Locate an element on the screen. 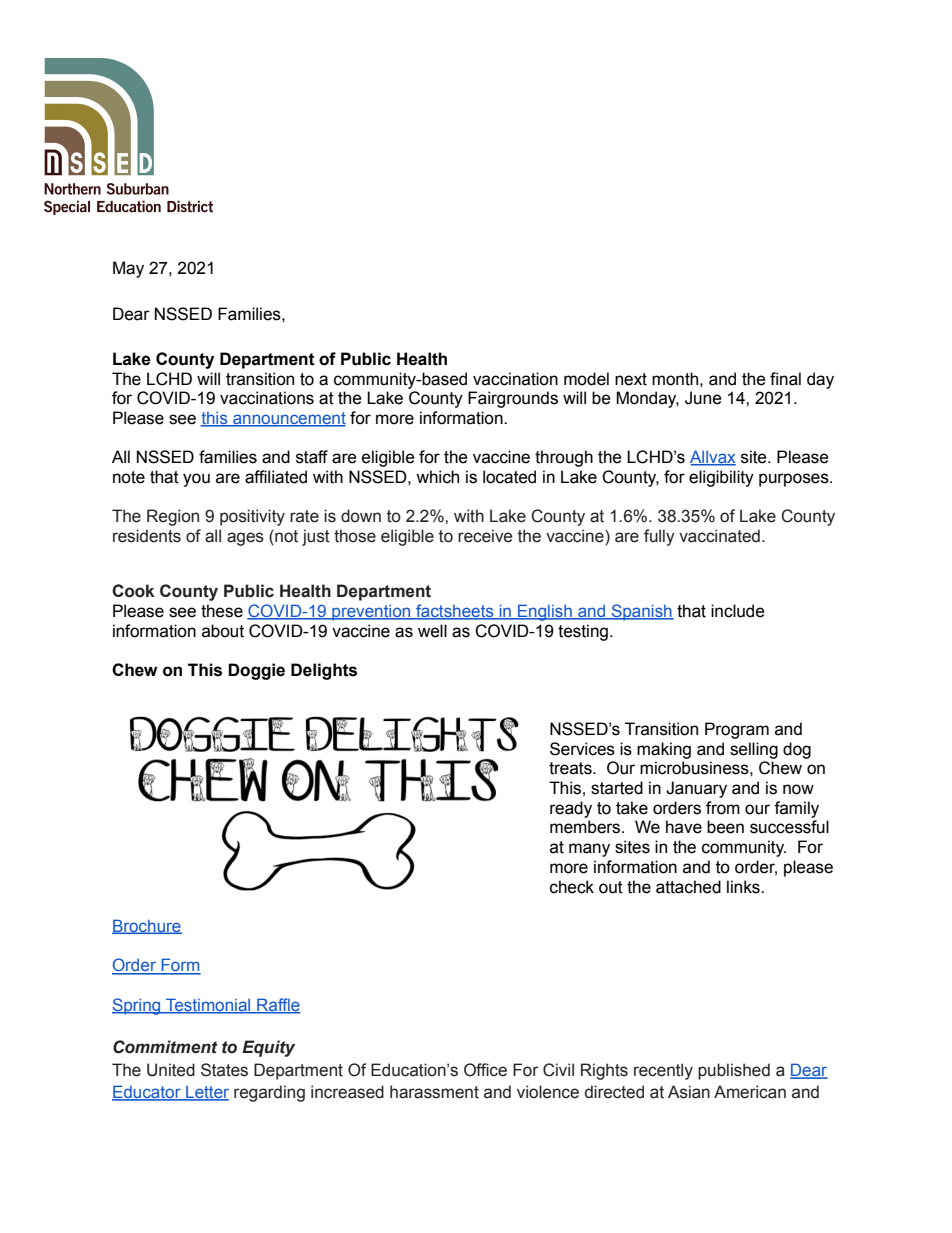 Image resolution: width=952 pixels, height=1233 pixels. Fairgrounds is located at coordinates (513, 399).
